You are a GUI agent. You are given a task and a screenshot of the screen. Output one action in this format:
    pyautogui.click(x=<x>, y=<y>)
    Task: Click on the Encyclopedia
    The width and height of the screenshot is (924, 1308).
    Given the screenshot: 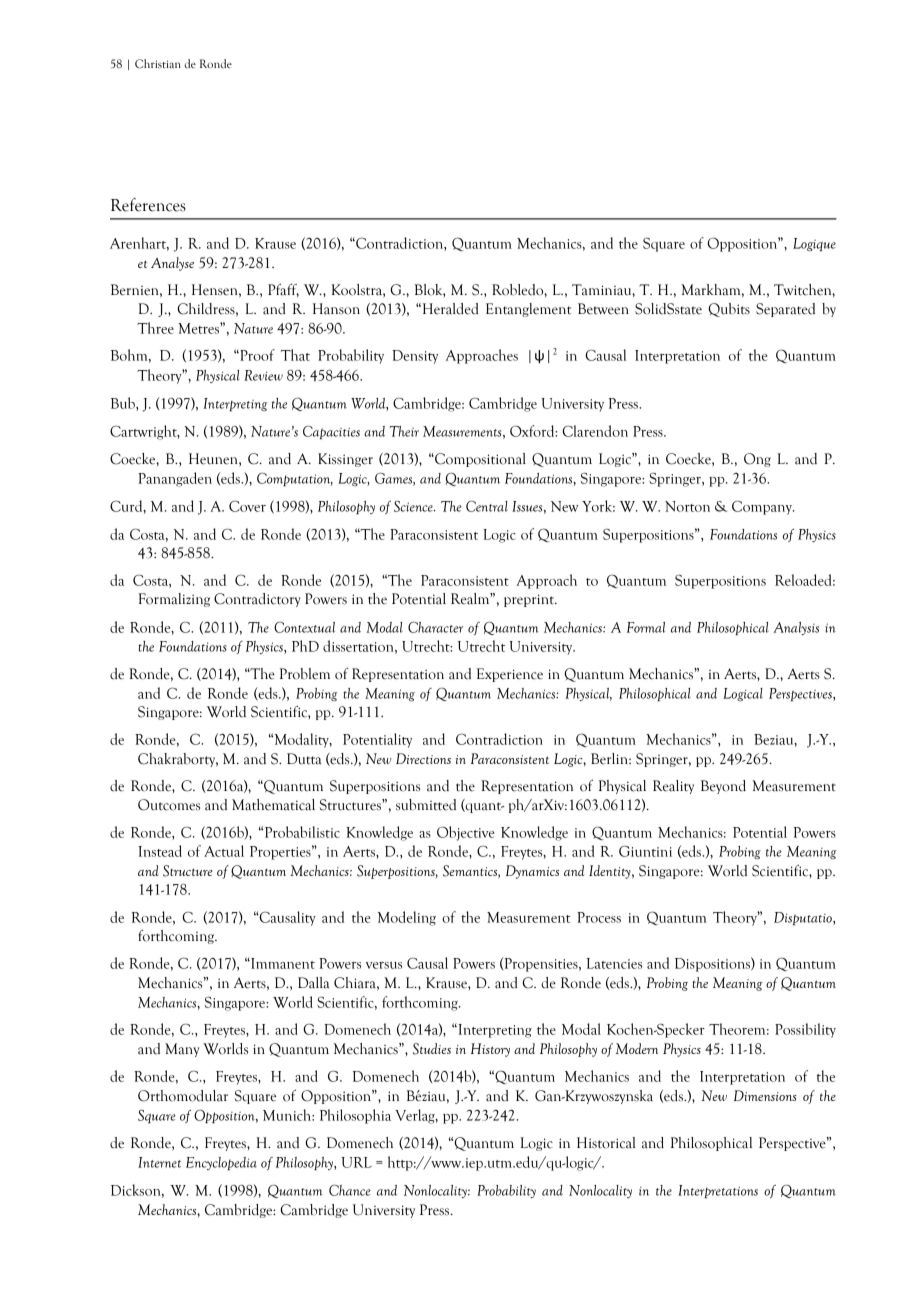 What is the action you would take?
    pyautogui.click(x=221, y=1163)
